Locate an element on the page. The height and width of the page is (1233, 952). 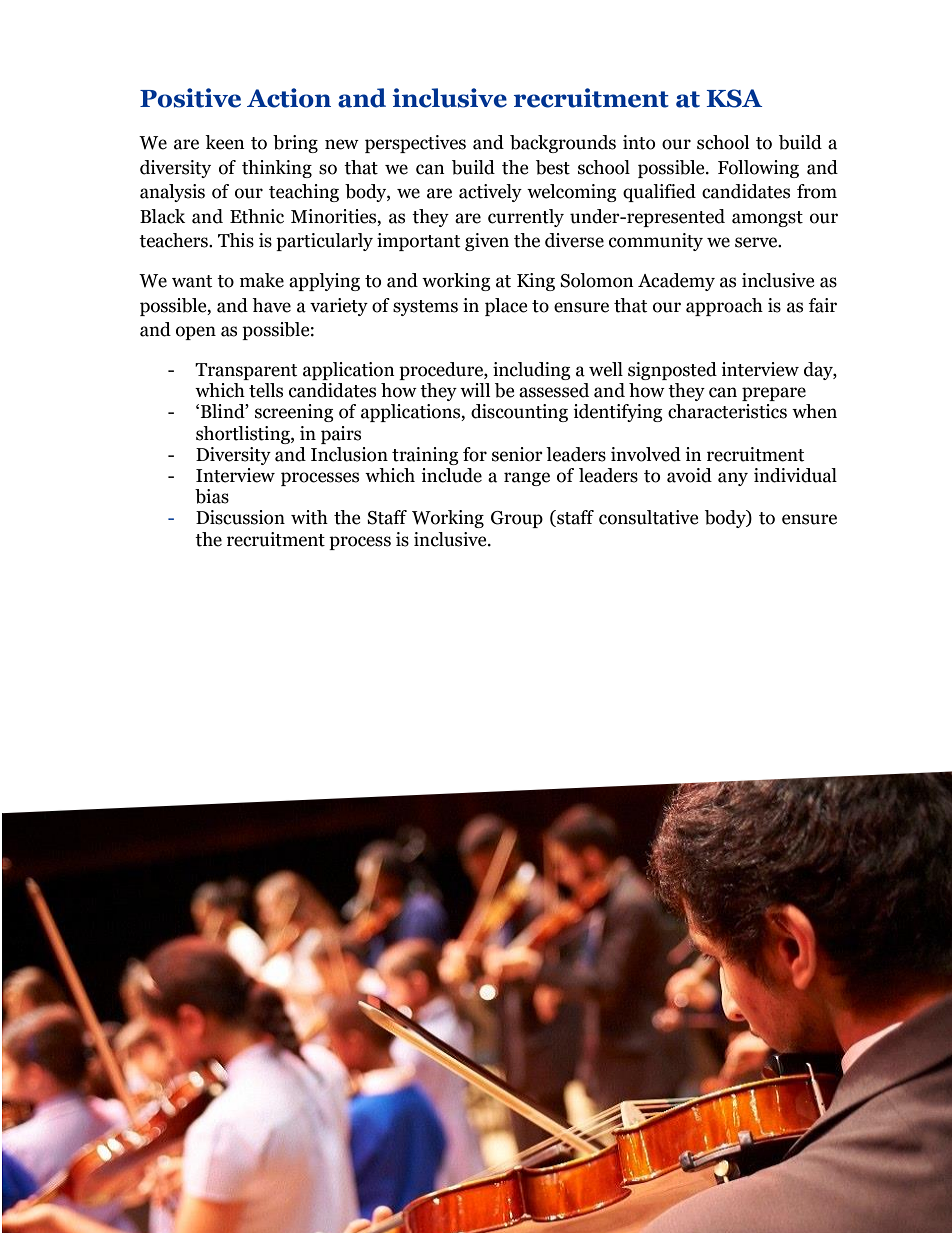
Action is located at coordinates (289, 98).
